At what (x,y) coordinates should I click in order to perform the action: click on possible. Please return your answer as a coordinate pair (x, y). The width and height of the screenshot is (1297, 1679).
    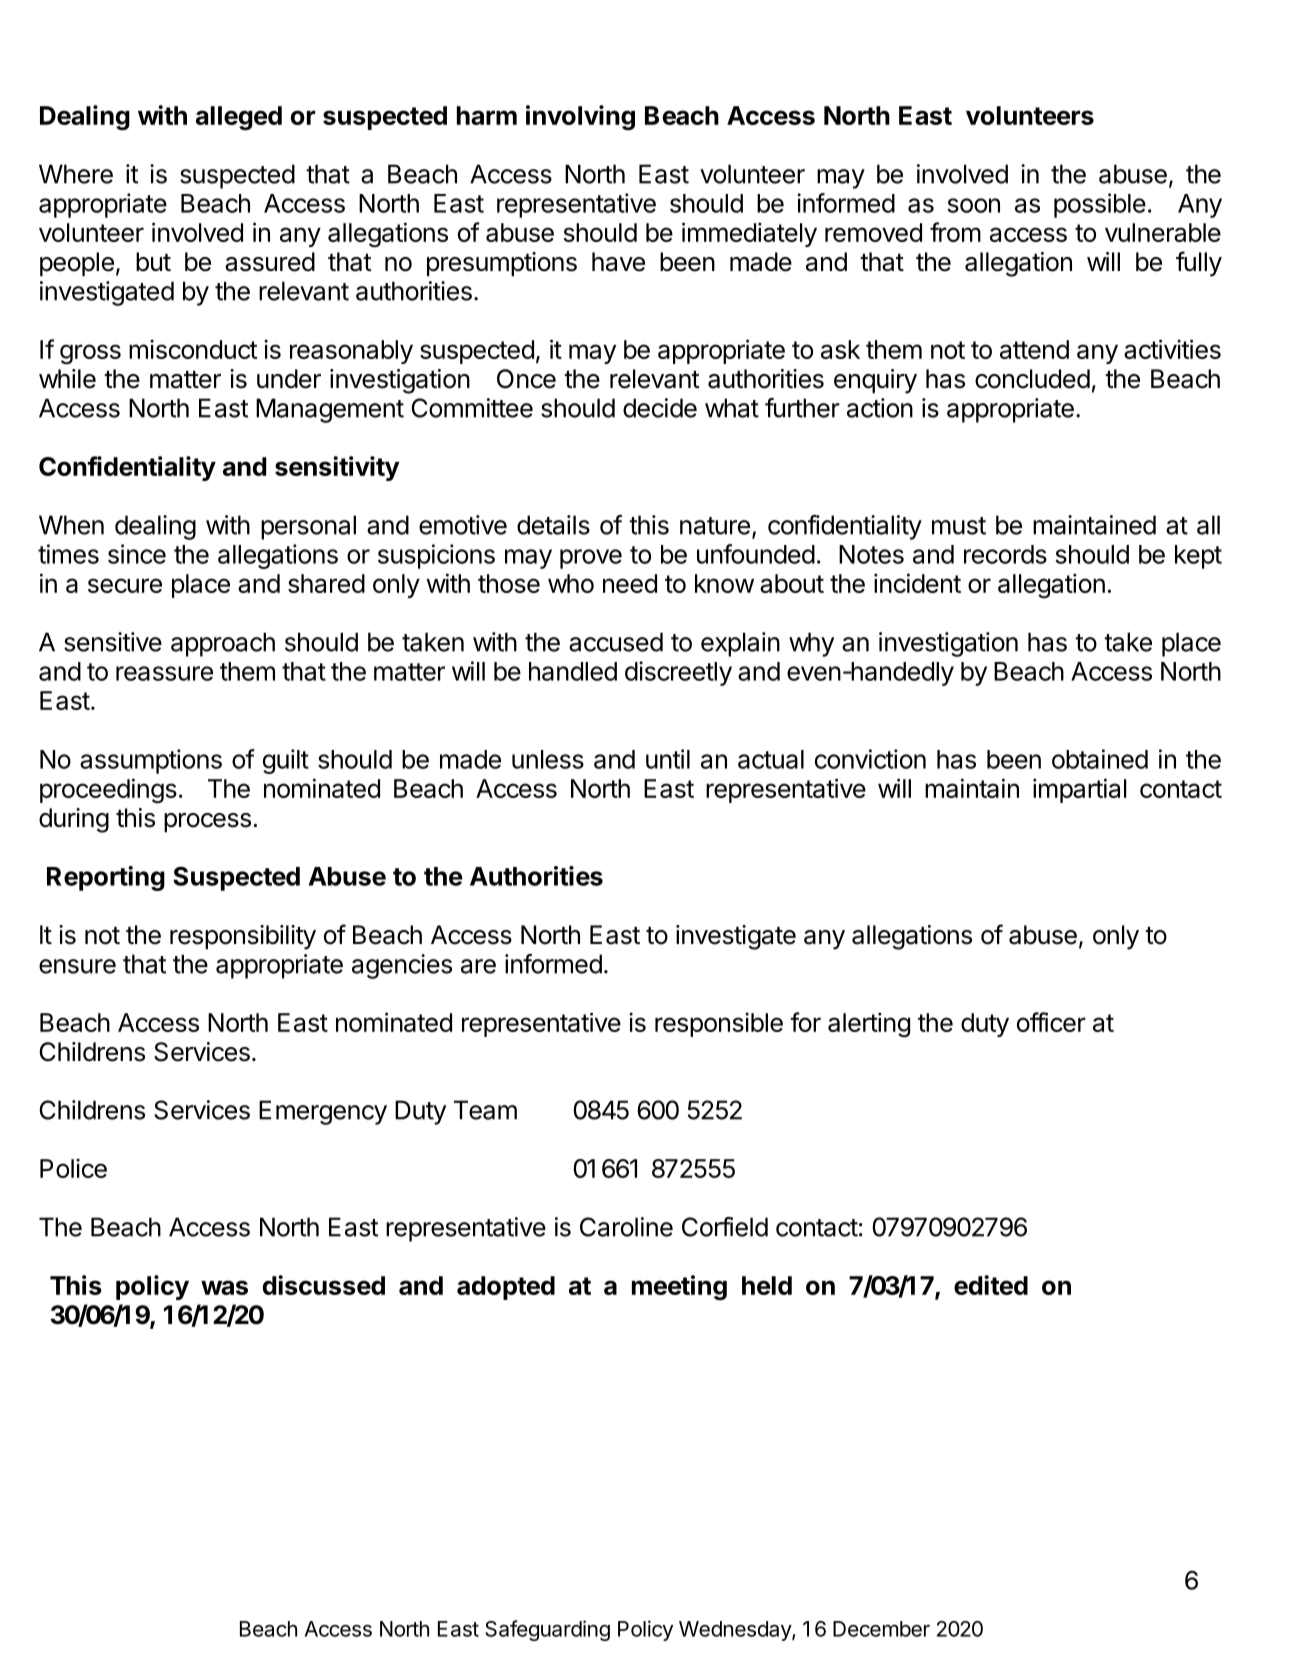
    Looking at the image, I should click on (1100, 205).
